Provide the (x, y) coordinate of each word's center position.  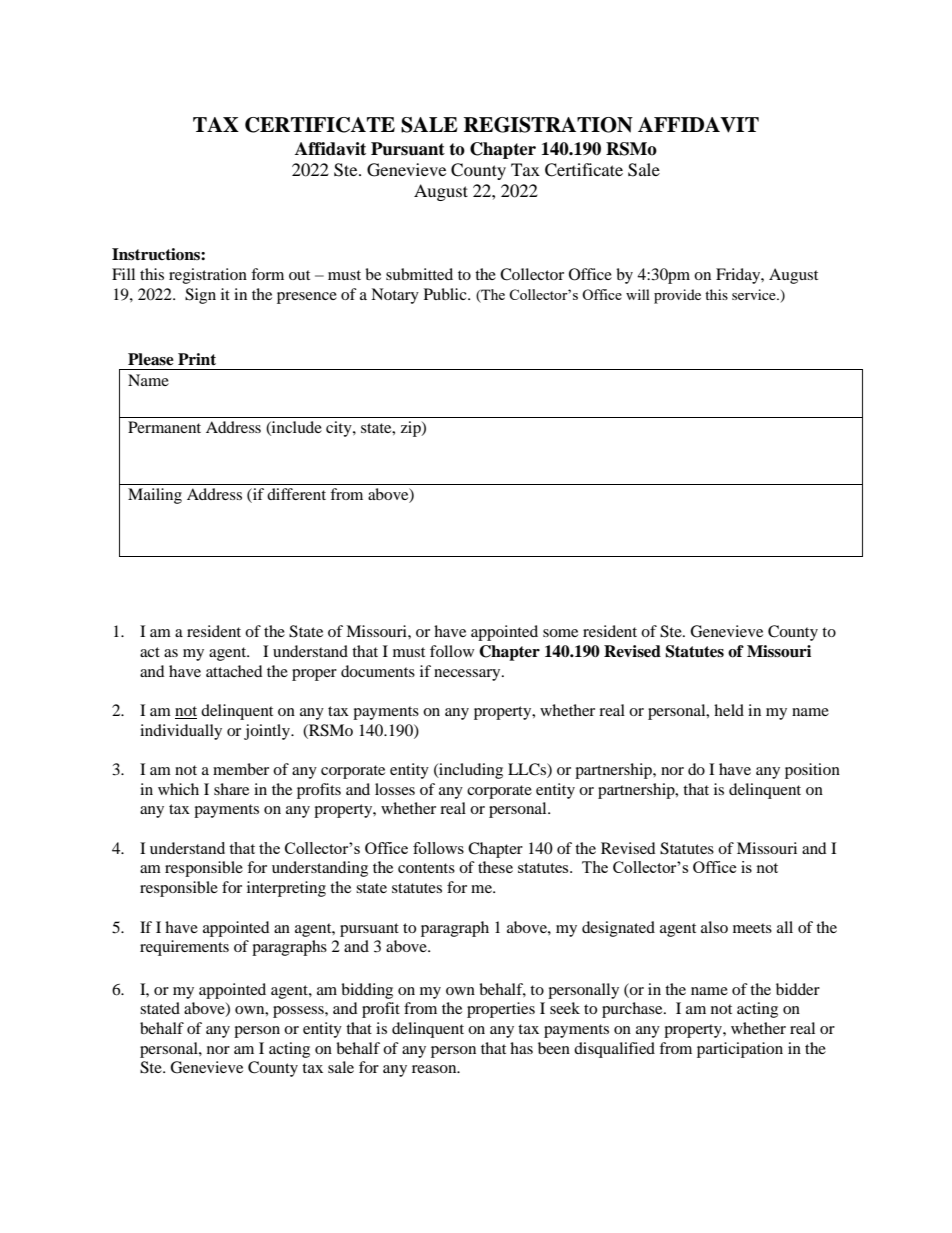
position (812, 771)
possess (299, 1012)
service (755, 294)
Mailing (155, 496)
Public (446, 294)
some (560, 633)
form (267, 274)
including (470, 771)
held (729, 710)
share (231, 789)
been (554, 1048)
